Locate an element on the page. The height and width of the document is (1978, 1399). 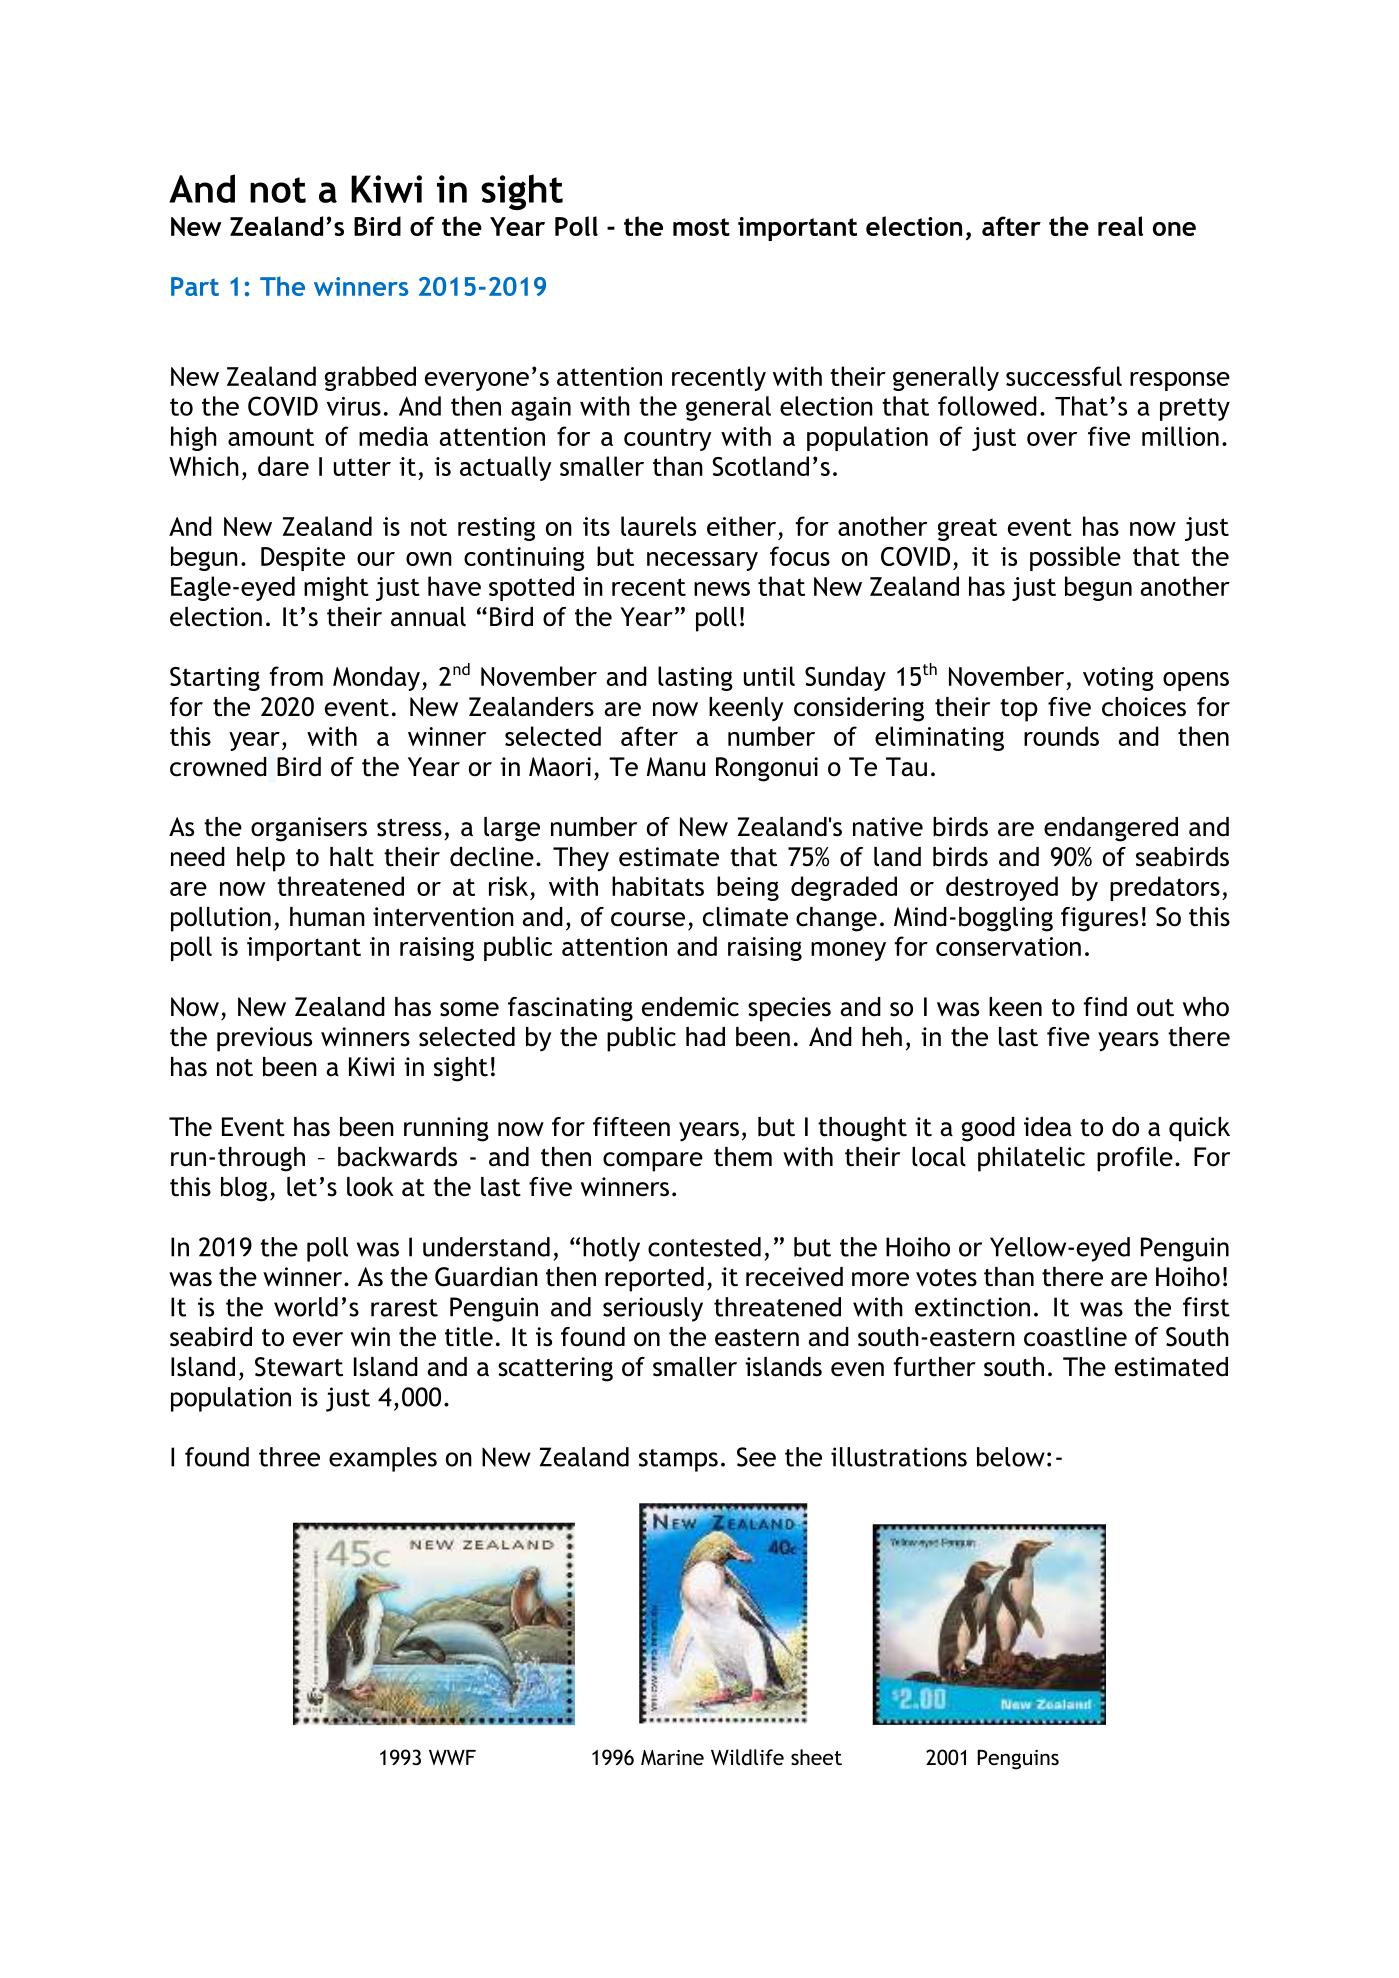
find is located at coordinates (1105, 1007).
